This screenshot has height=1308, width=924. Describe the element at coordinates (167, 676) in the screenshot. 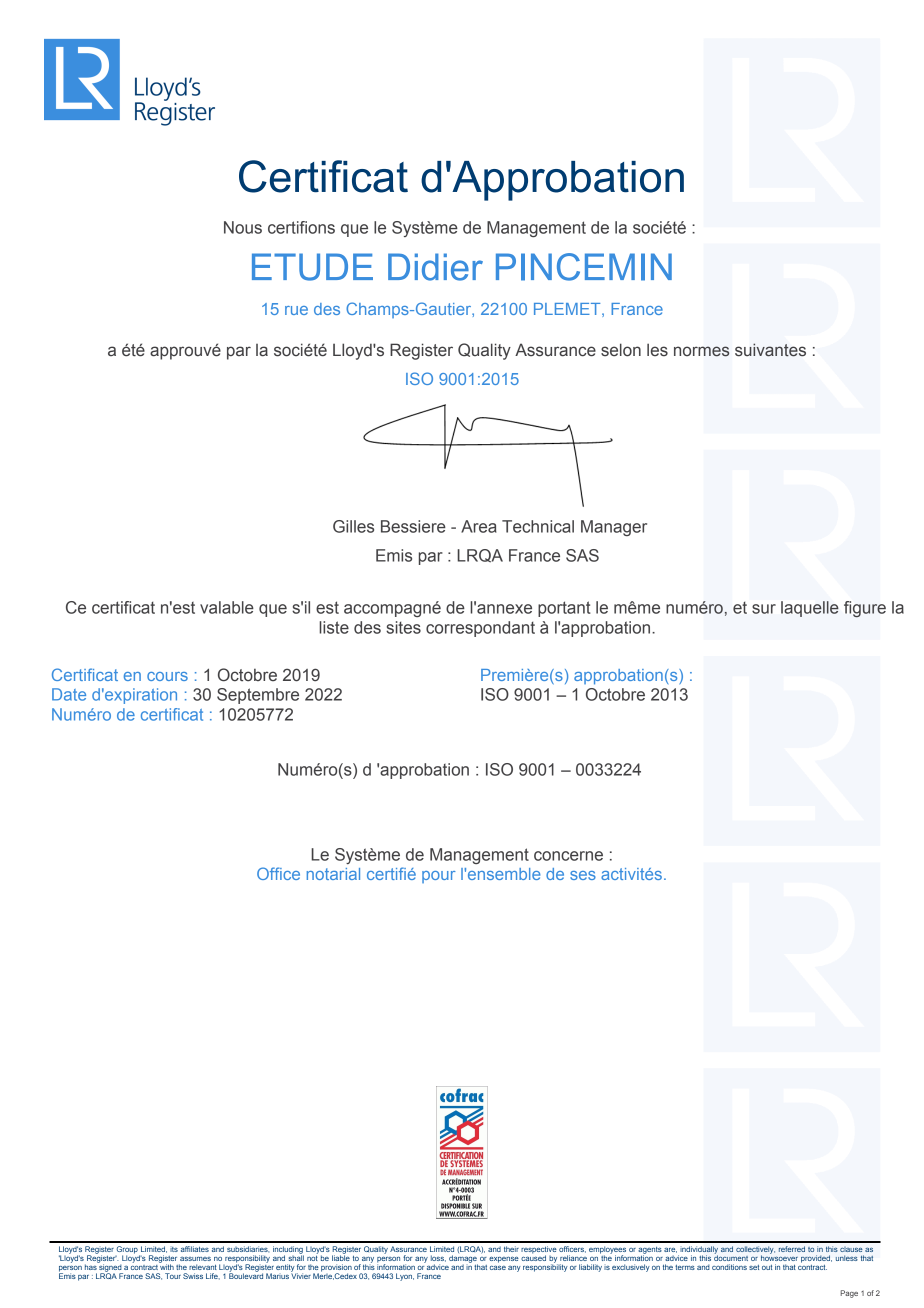

I see `cours` at that location.
